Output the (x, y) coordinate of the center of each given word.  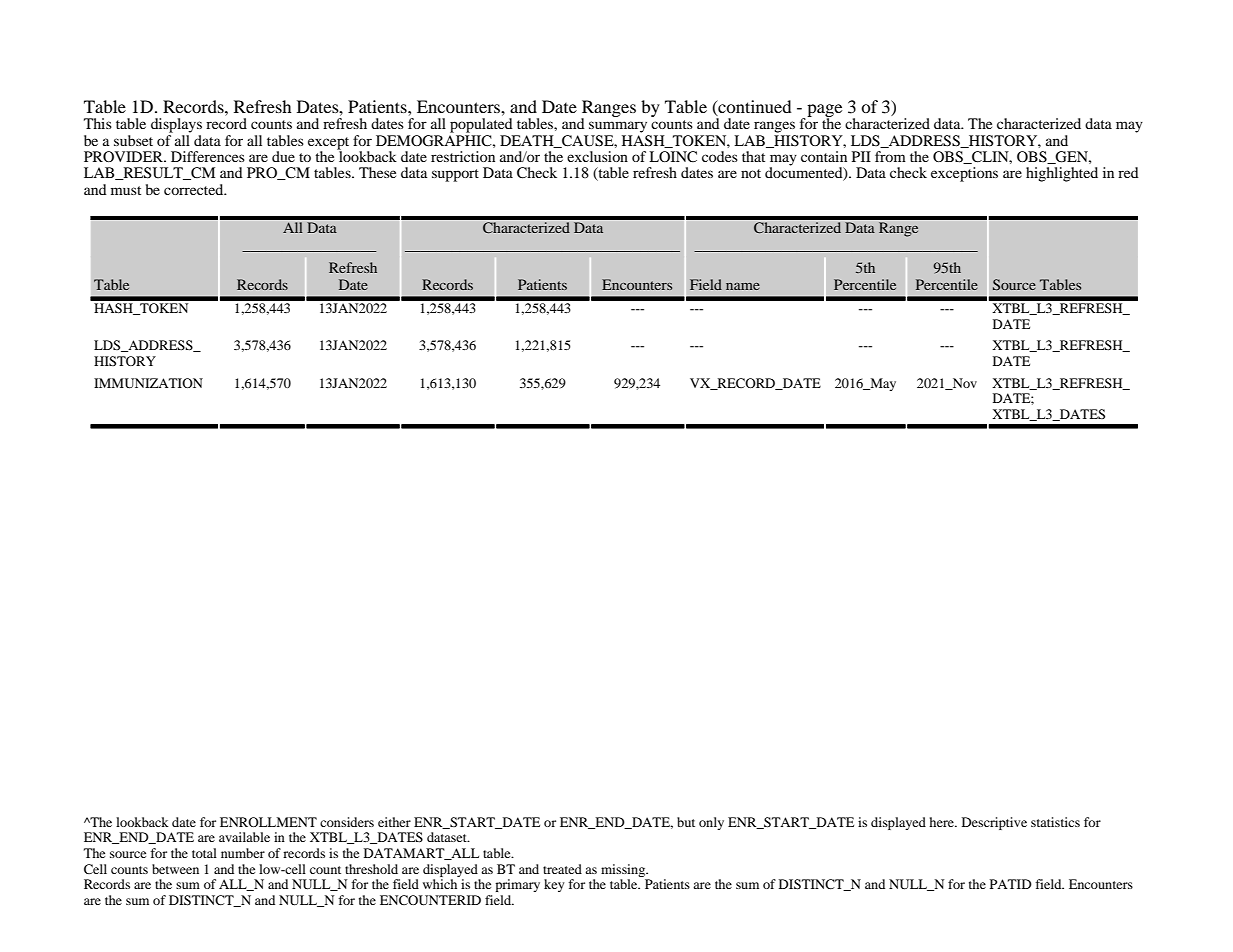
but (686, 822)
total (204, 853)
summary (618, 127)
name (743, 286)
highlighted (1062, 174)
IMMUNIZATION (148, 383)
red (1128, 172)
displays (176, 125)
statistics (1055, 822)
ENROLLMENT (268, 822)
